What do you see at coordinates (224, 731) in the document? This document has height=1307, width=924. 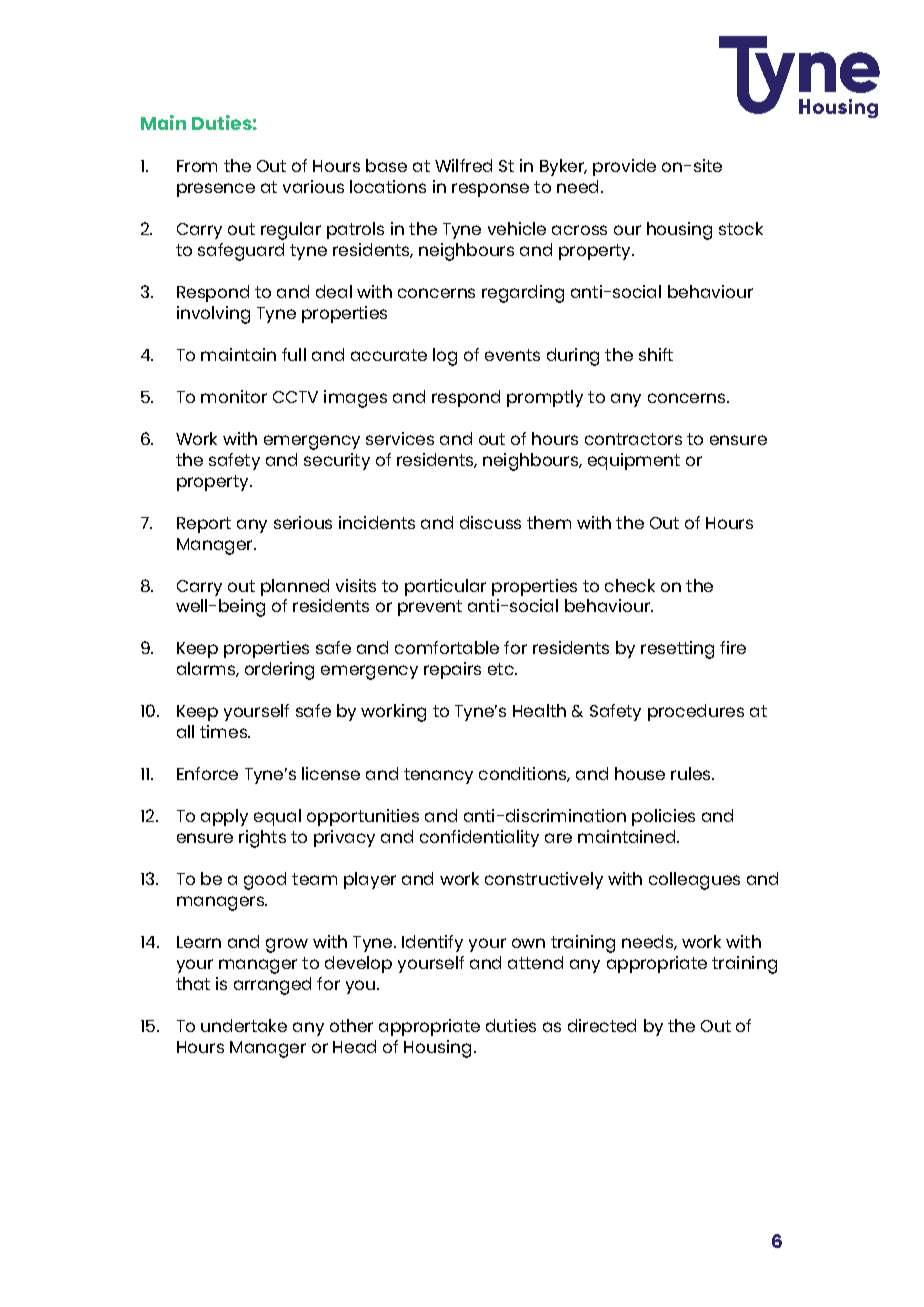 I see `times` at bounding box center [224, 731].
